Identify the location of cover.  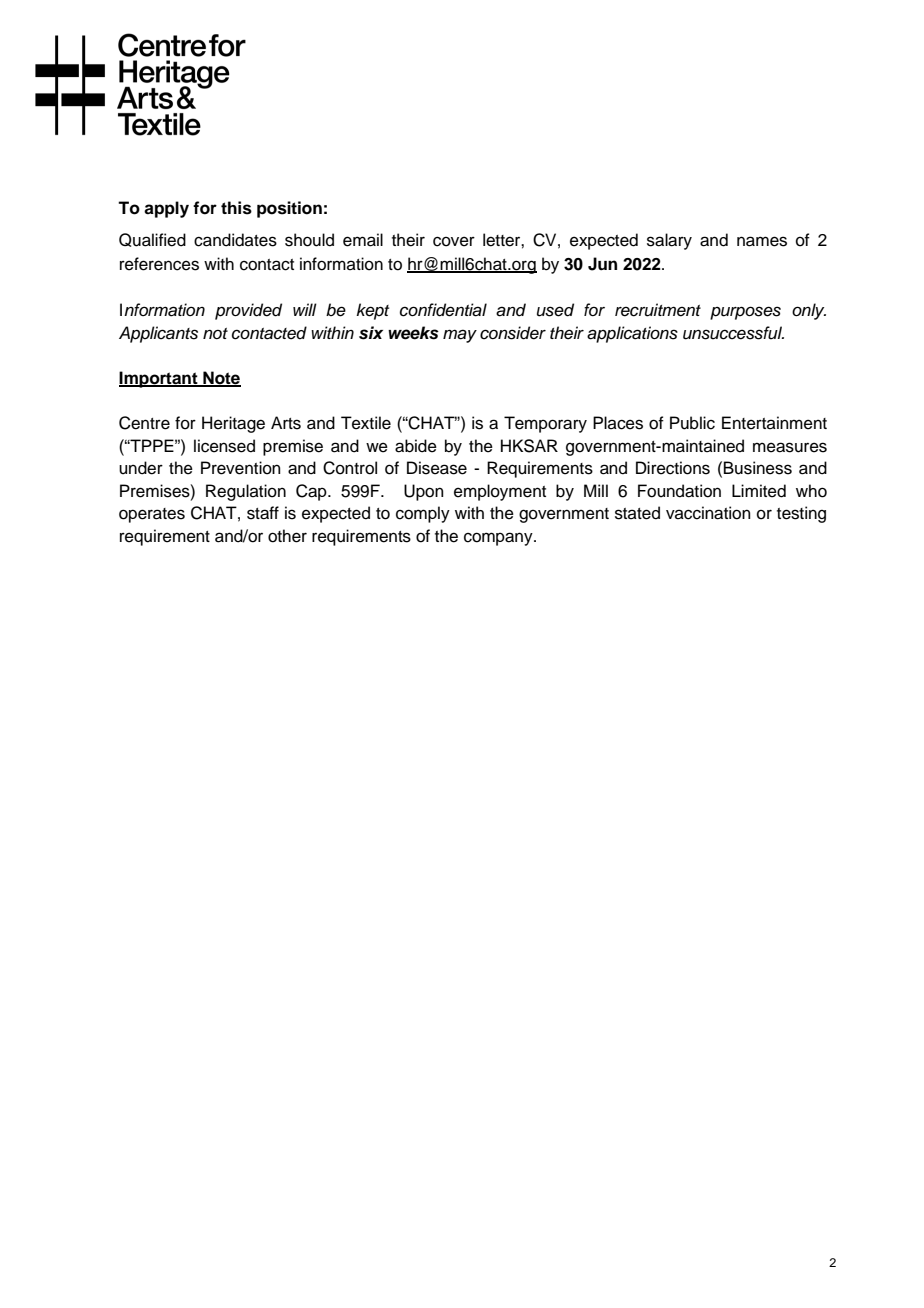
(454, 241).
